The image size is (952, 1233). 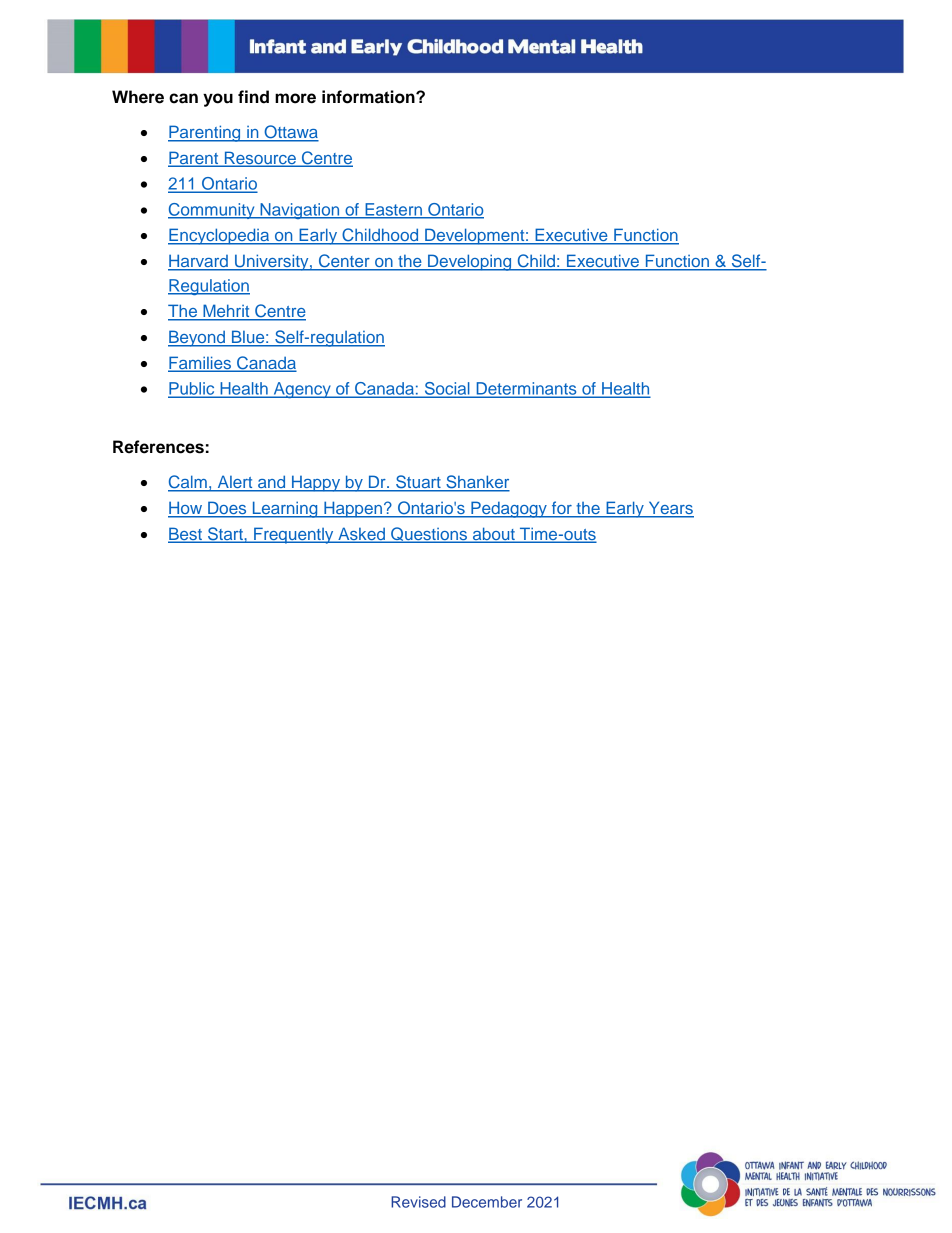 I want to click on December, so click(x=487, y=1202).
